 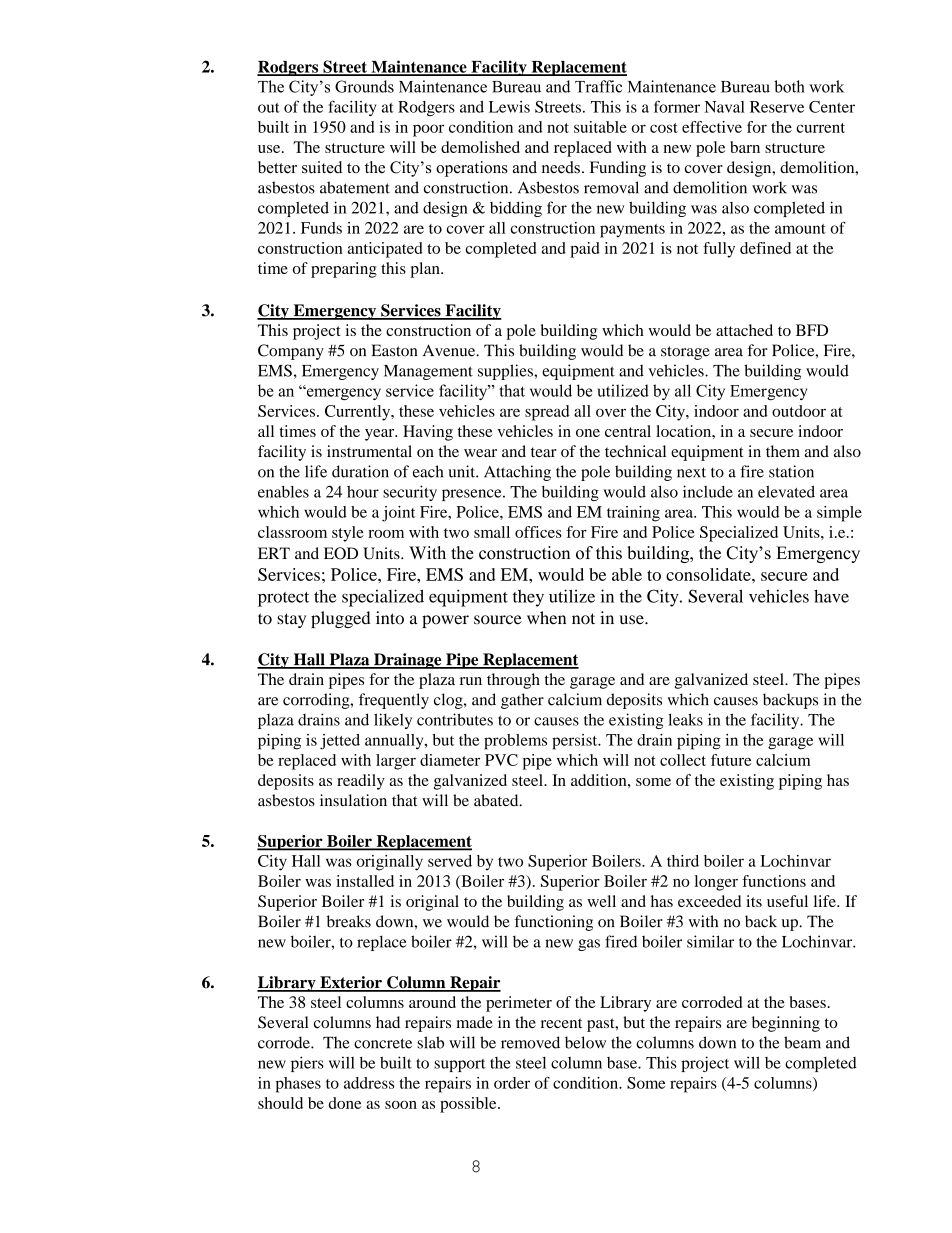 What do you see at coordinates (744, 330) in the screenshot?
I see `attached` at bounding box center [744, 330].
